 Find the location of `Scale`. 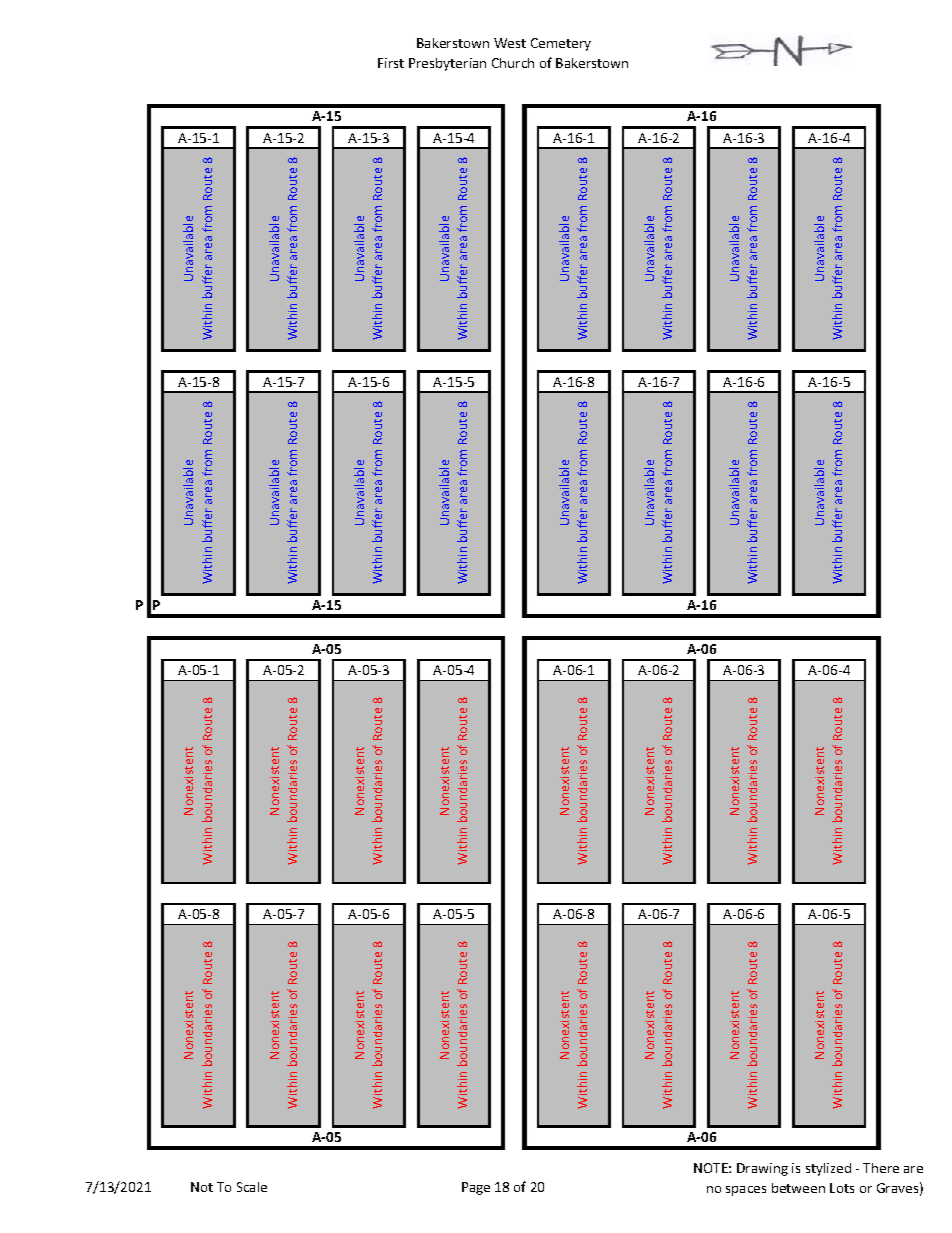

Scale is located at coordinates (252, 1187).
